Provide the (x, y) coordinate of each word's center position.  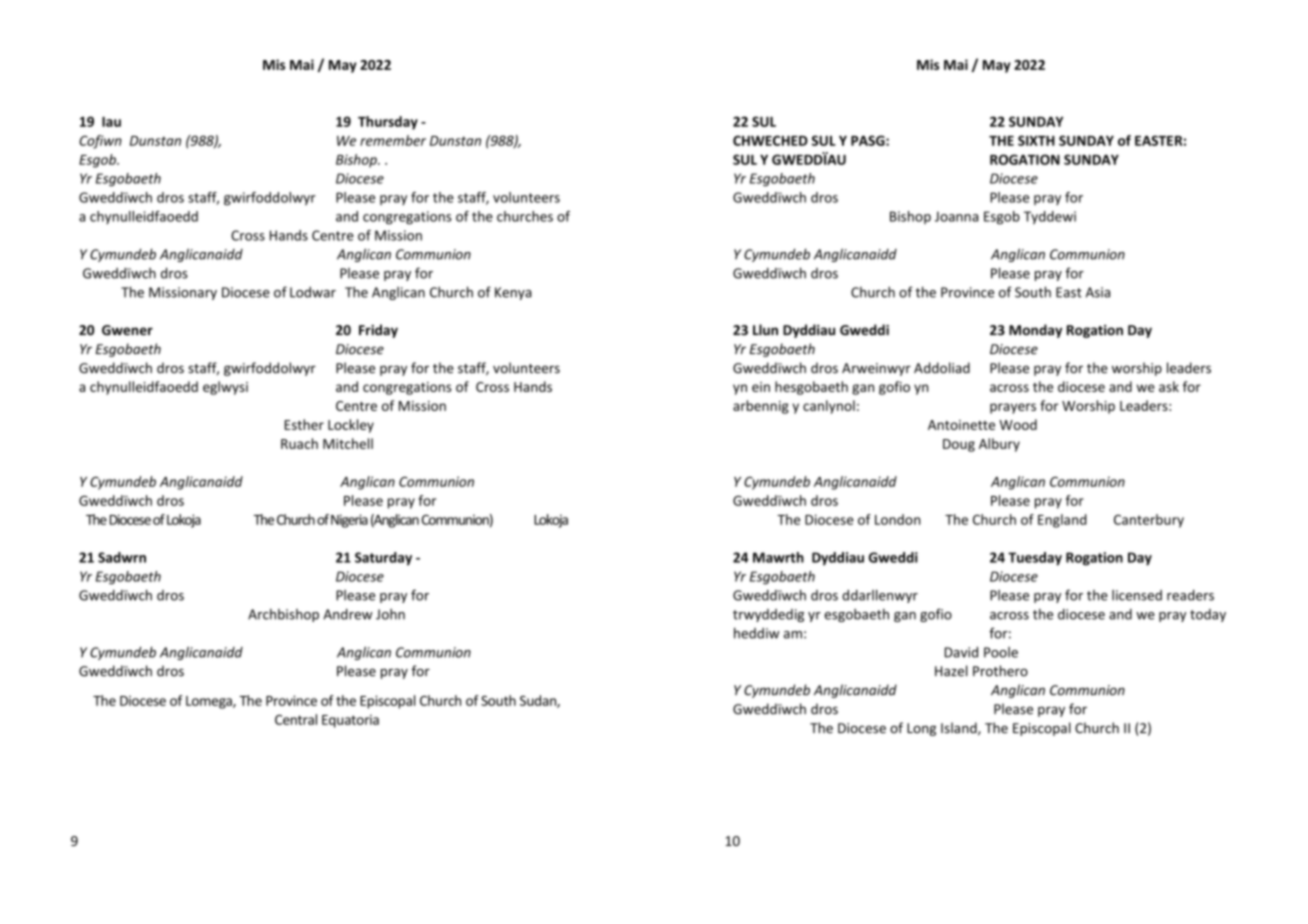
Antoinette (961, 425)
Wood (1018, 424)
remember (393, 140)
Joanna (956, 216)
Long (921, 729)
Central (296, 719)
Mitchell (348, 443)
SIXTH (1036, 140)
